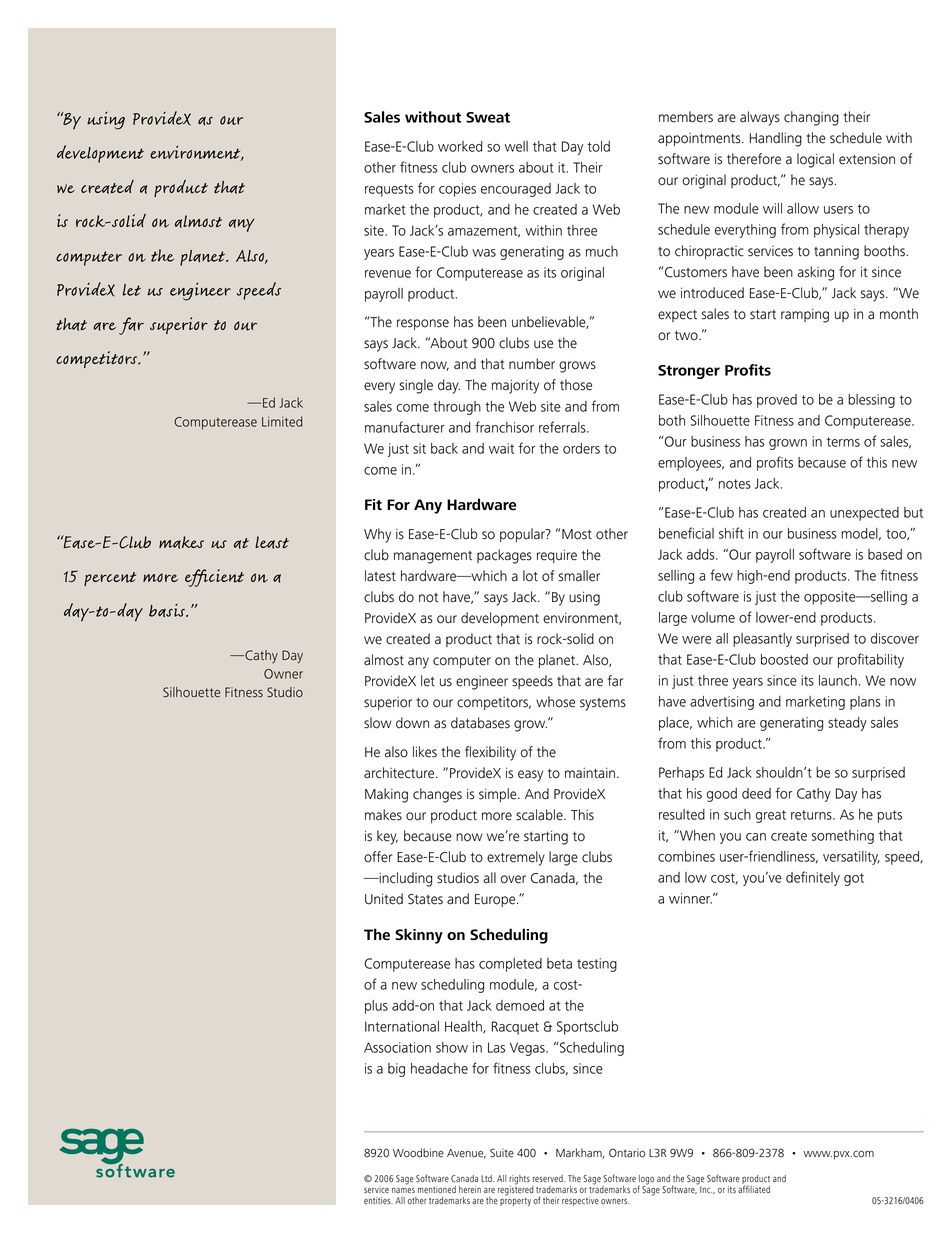 This screenshot has width=952, height=1233. Describe the element at coordinates (501, 448) in the screenshot. I see `wait` at that location.
